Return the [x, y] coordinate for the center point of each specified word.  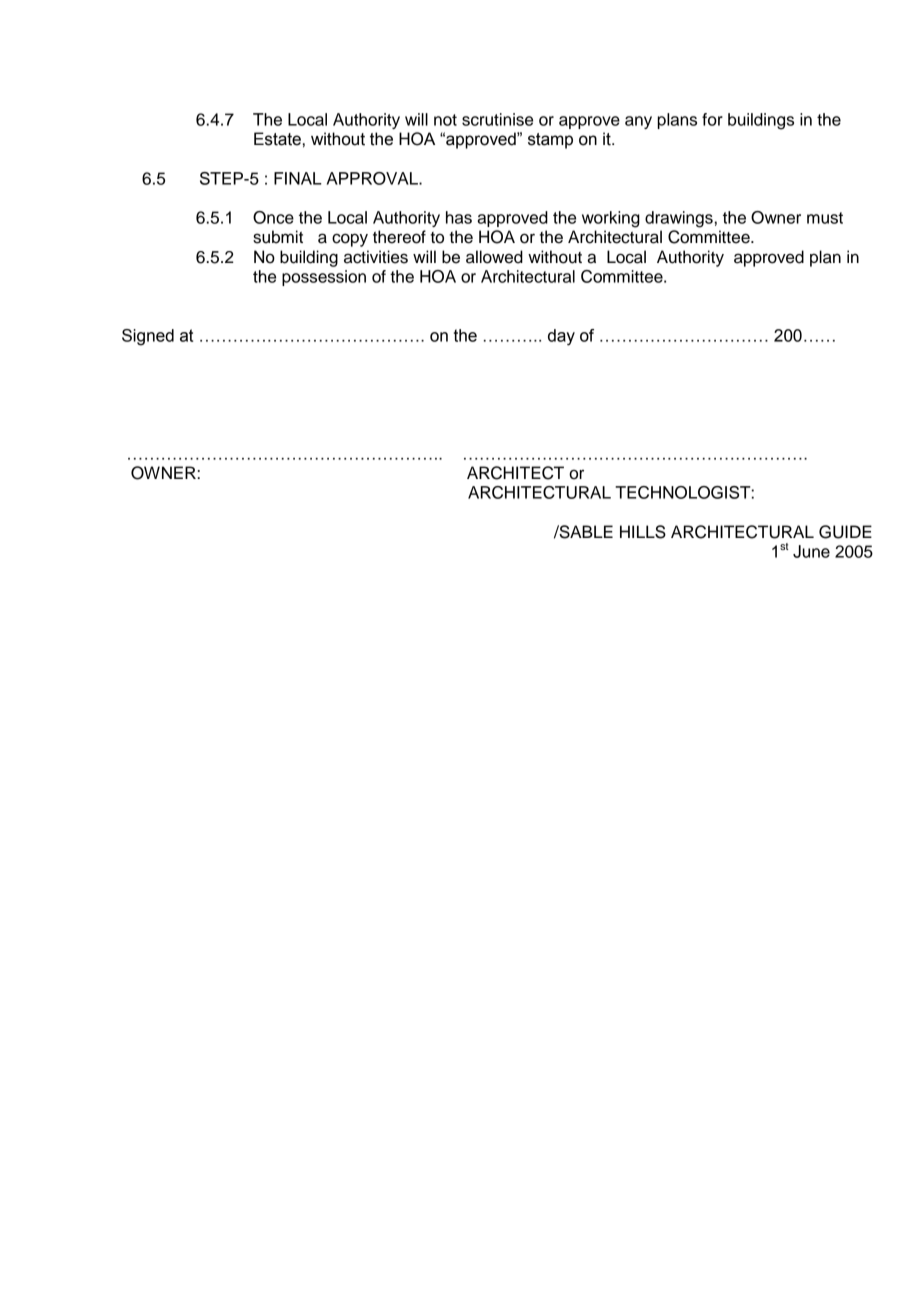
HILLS [643, 532]
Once [273, 217]
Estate [277, 139]
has [459, 217]
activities [376, 257]
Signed [148, 337]
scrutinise [497, 119]
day [561, 337]
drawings [679, 219]
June [811, 551]
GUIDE [845, 532]
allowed [494, 257]
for [712, 119]
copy [350, 240]
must [825, 218]
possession [324, 278]
